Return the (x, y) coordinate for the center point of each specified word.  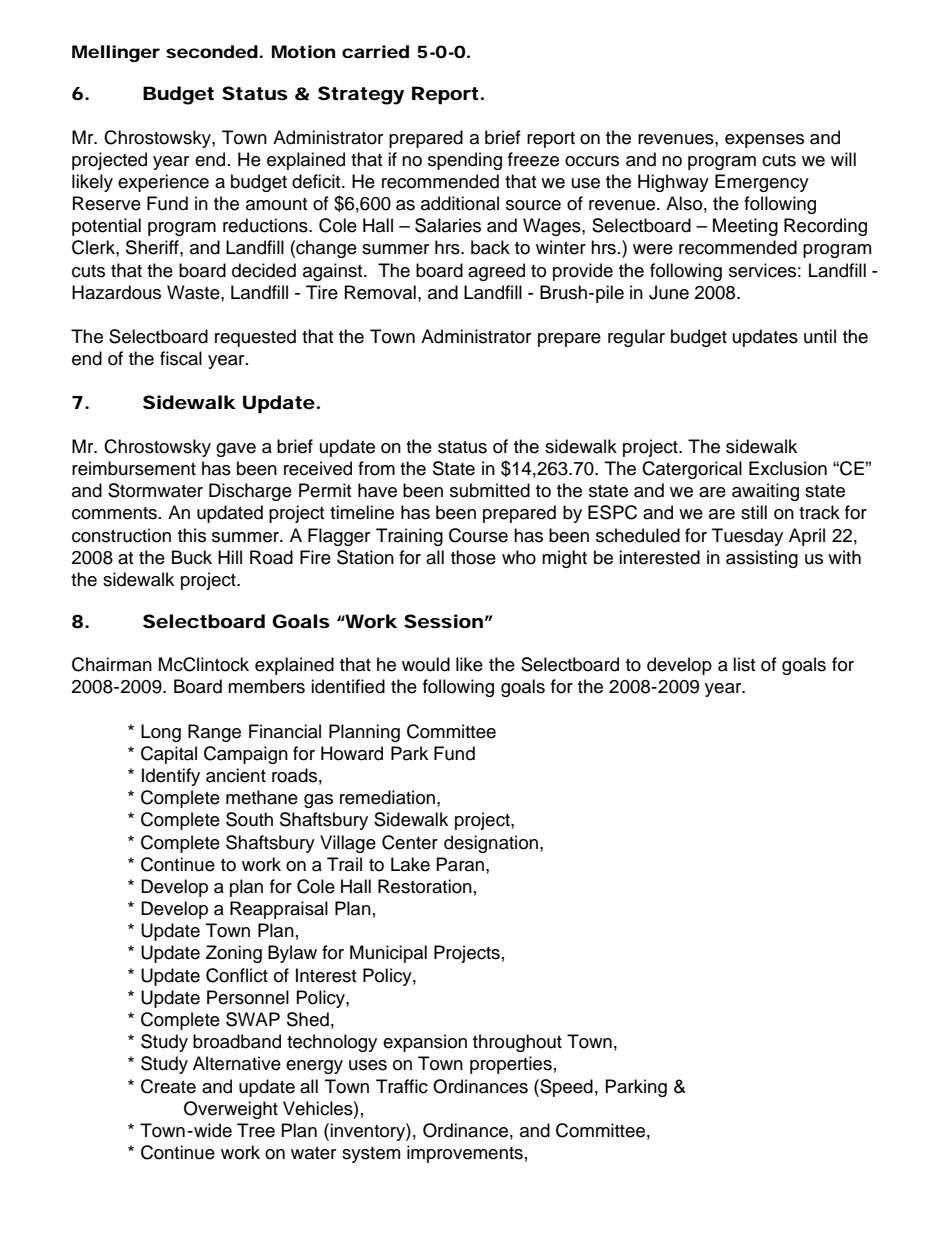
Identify (171, 777)
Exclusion (788, 468)
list (744, 664)
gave (236, 450)
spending (465, 161)
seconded (212, 51)
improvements (465, 1154)
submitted (490, 490)
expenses (764, 141)
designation (491, 844)
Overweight (231, 1110)
